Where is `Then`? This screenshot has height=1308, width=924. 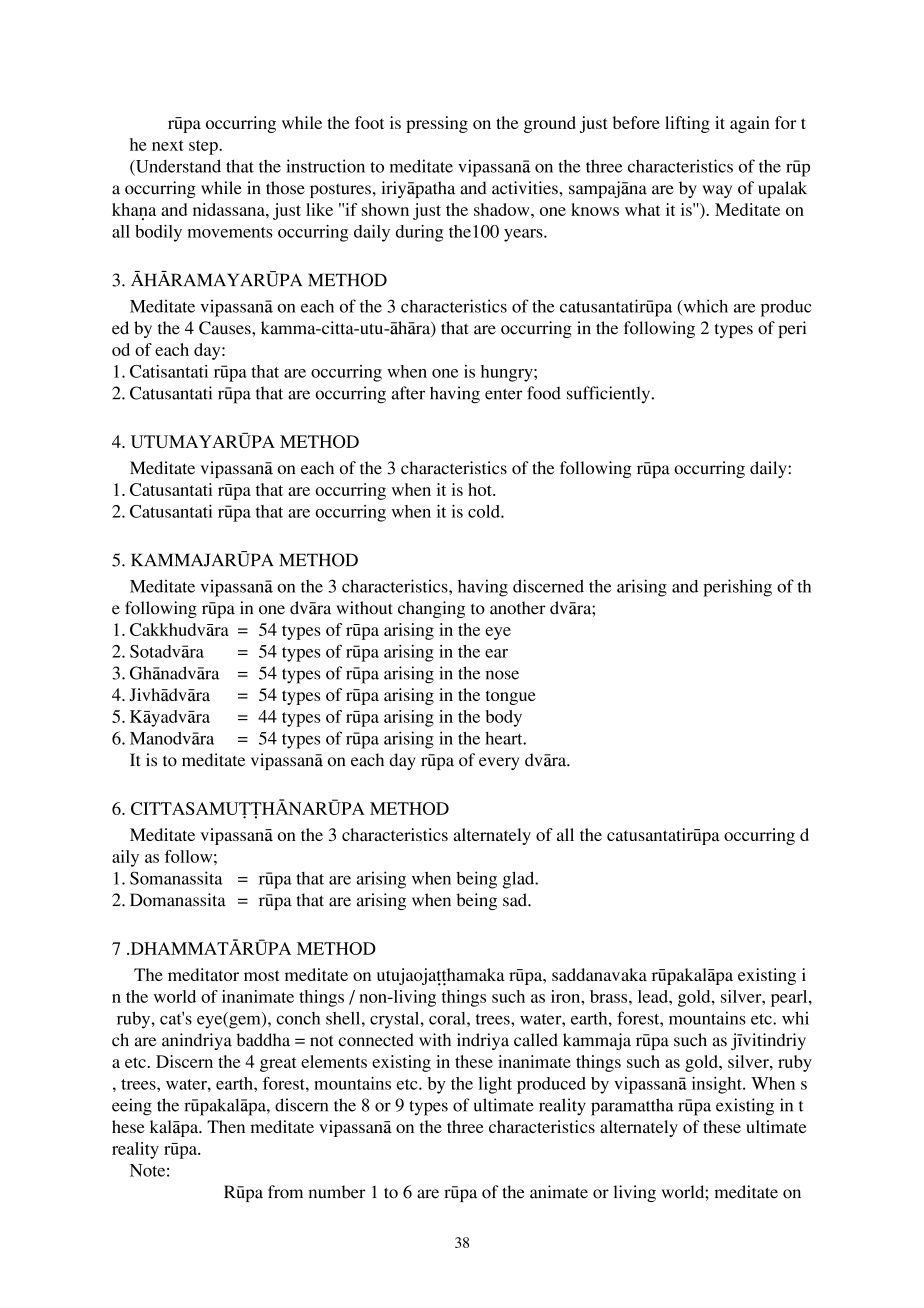 Then is located at coordinates (226, 1126).
